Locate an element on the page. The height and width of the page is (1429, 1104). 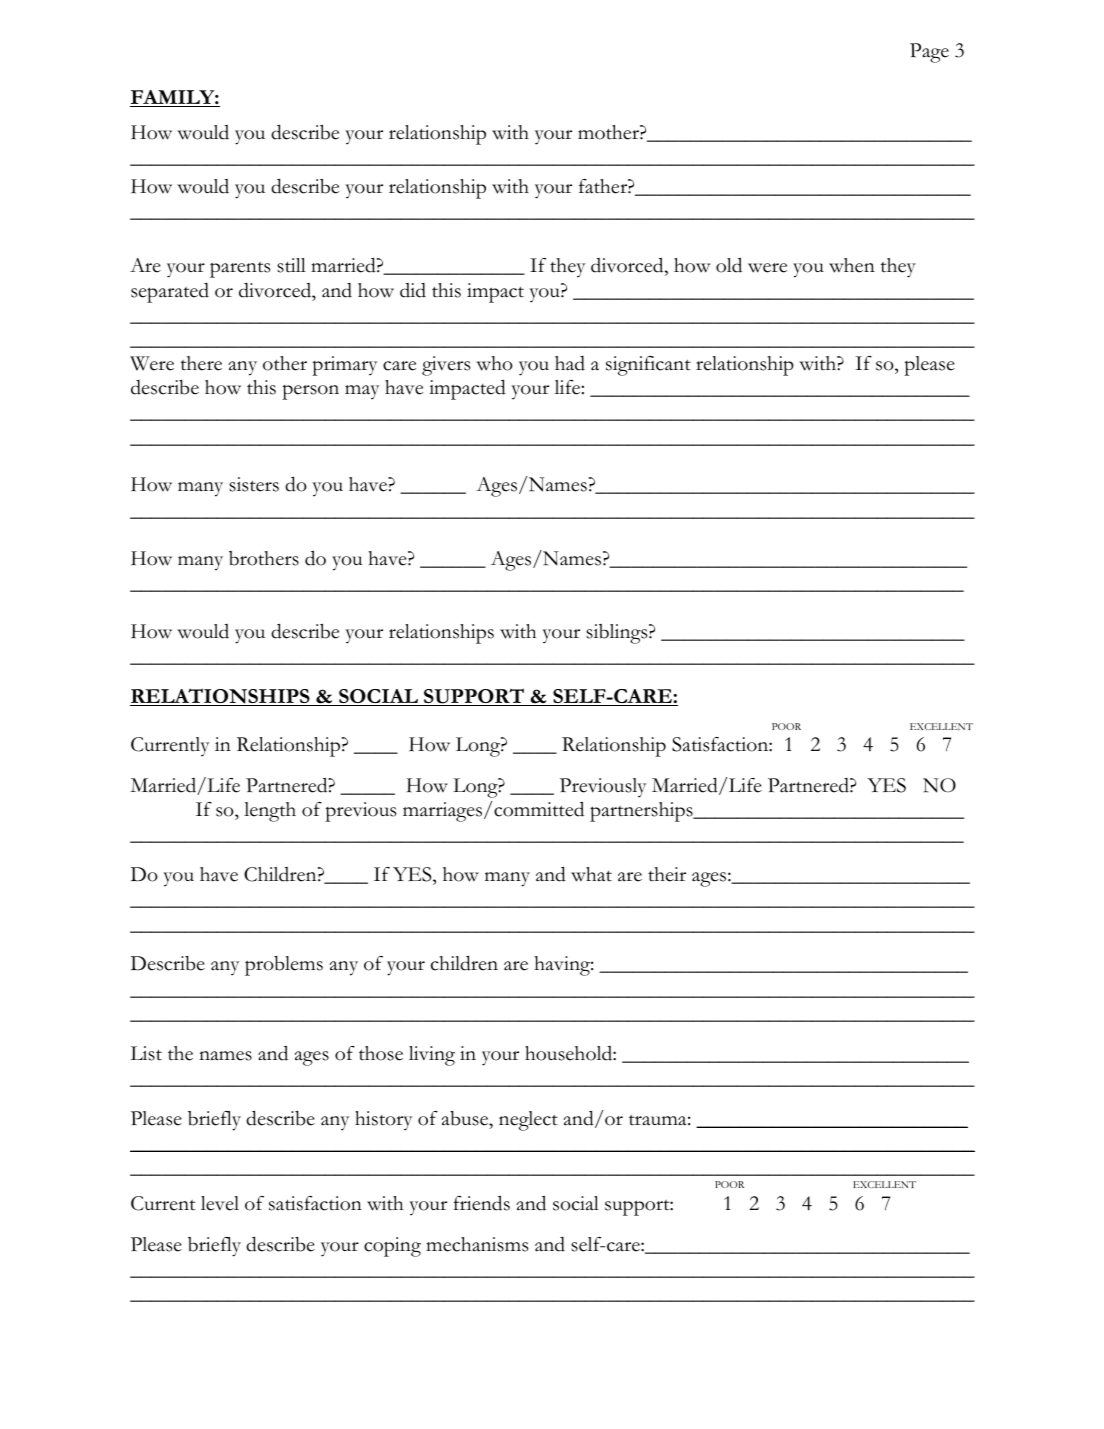
their is located at coordinates (667, 874).
